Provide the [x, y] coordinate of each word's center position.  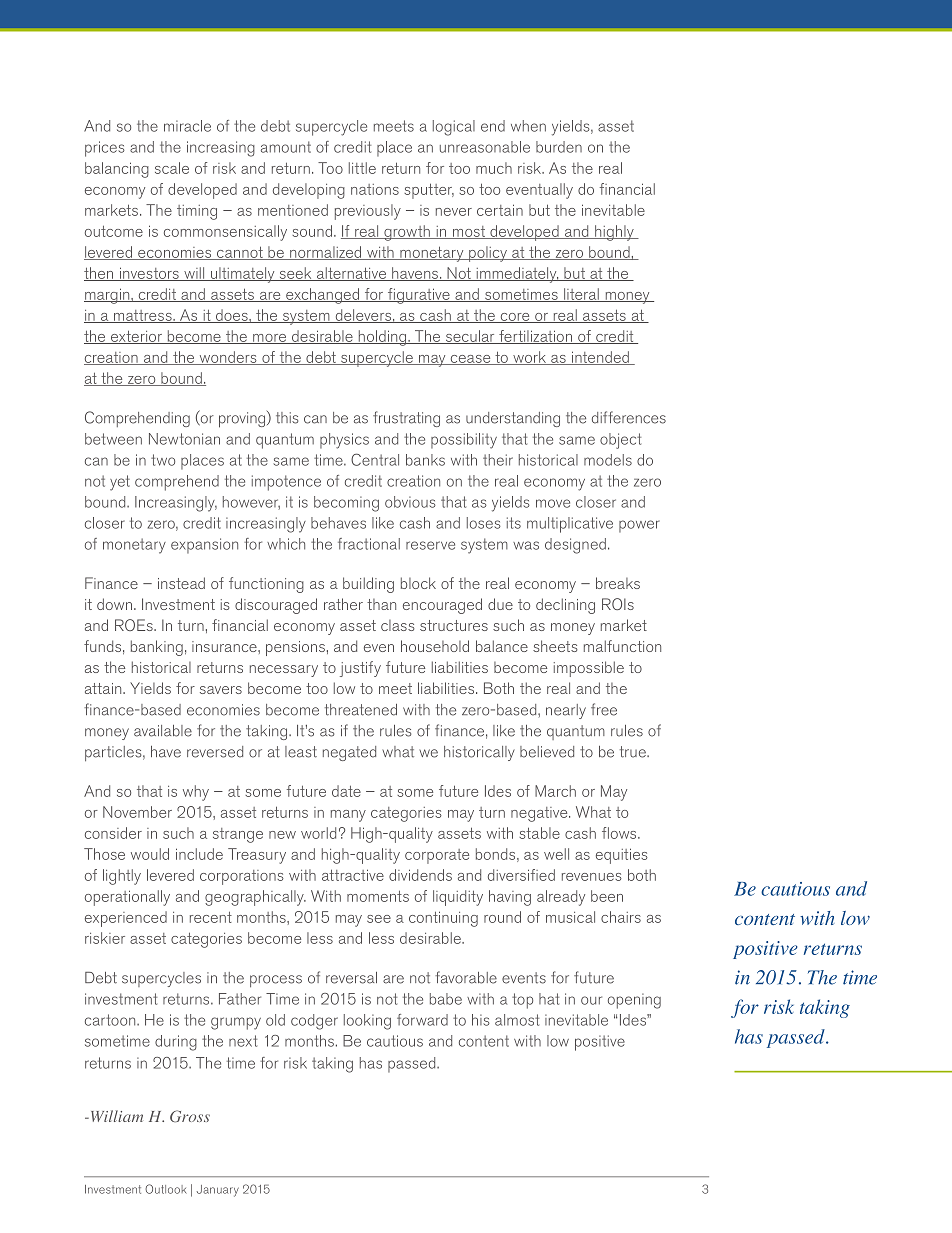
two [163, 460]
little [362, 168]
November [137, 812]
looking [367, 1022]
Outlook [166, 1189]
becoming [346, 504]
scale [172, 168]
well [556, 854]
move [553, 503]
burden [559, 147]
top [522, 1001]
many [348, 816]
